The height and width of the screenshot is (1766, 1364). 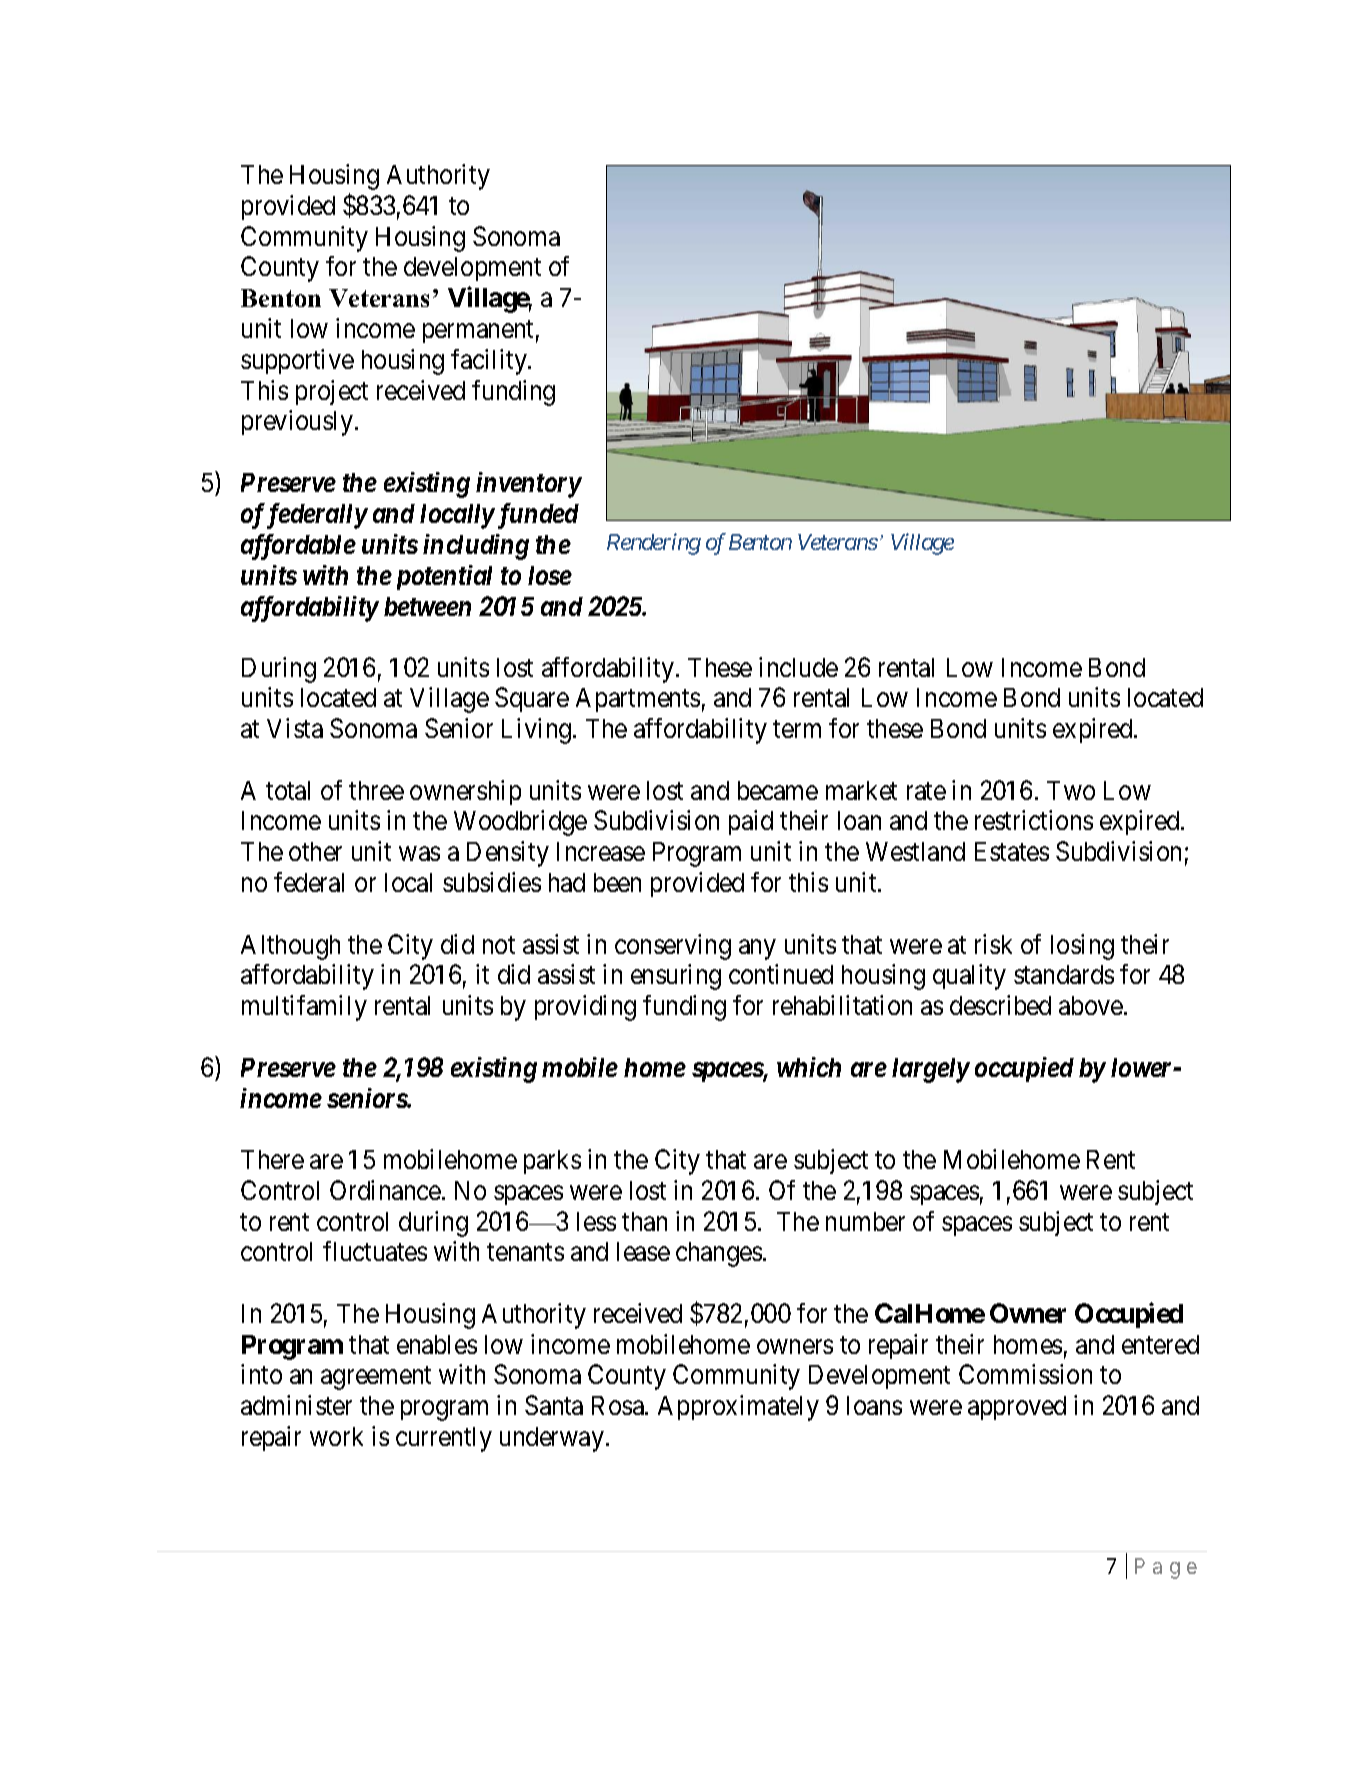 What do you see at coordinates (644, 1221) in the screenshot?
I see `than` at bounding box center [644, 1221].
